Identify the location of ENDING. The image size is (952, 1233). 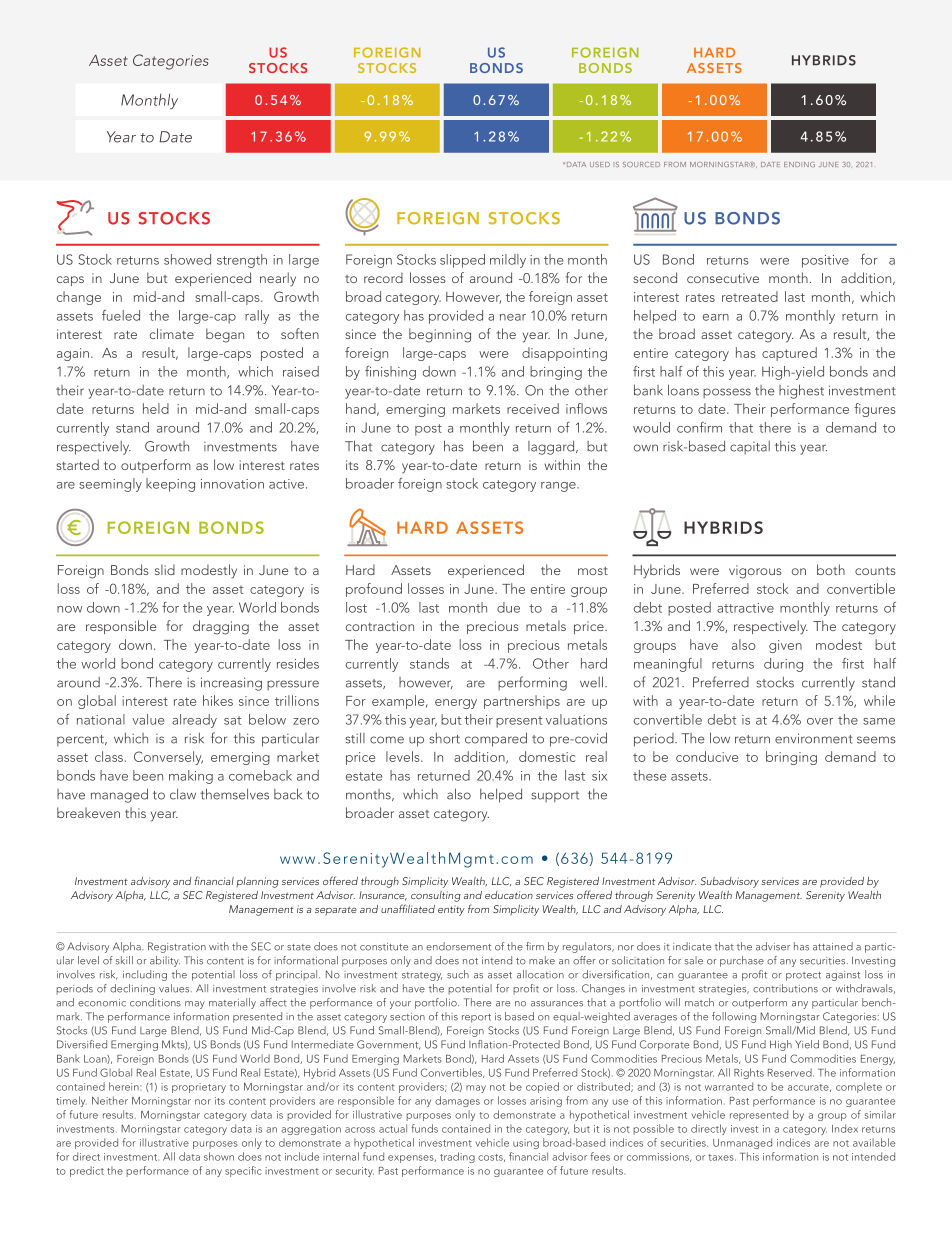
(799, 164).
